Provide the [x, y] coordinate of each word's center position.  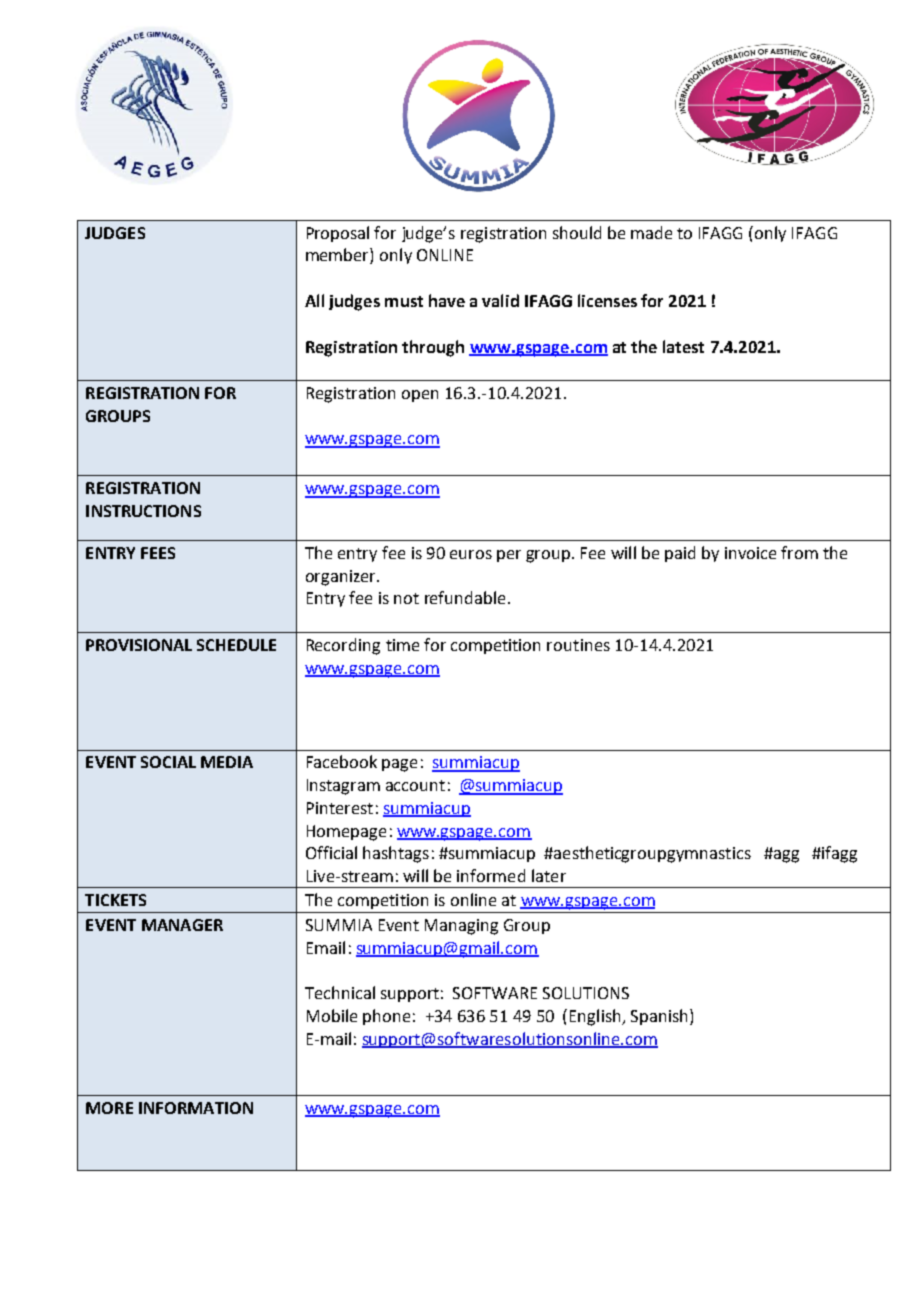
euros [471, 554]
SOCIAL [168, 762]
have [447, 300]
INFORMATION [196, 1108]
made [651, 232]
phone [386, 1017]
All [314, 300]
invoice [750, 553]
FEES [158, 553]
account [415, 785]
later [549, 875]
